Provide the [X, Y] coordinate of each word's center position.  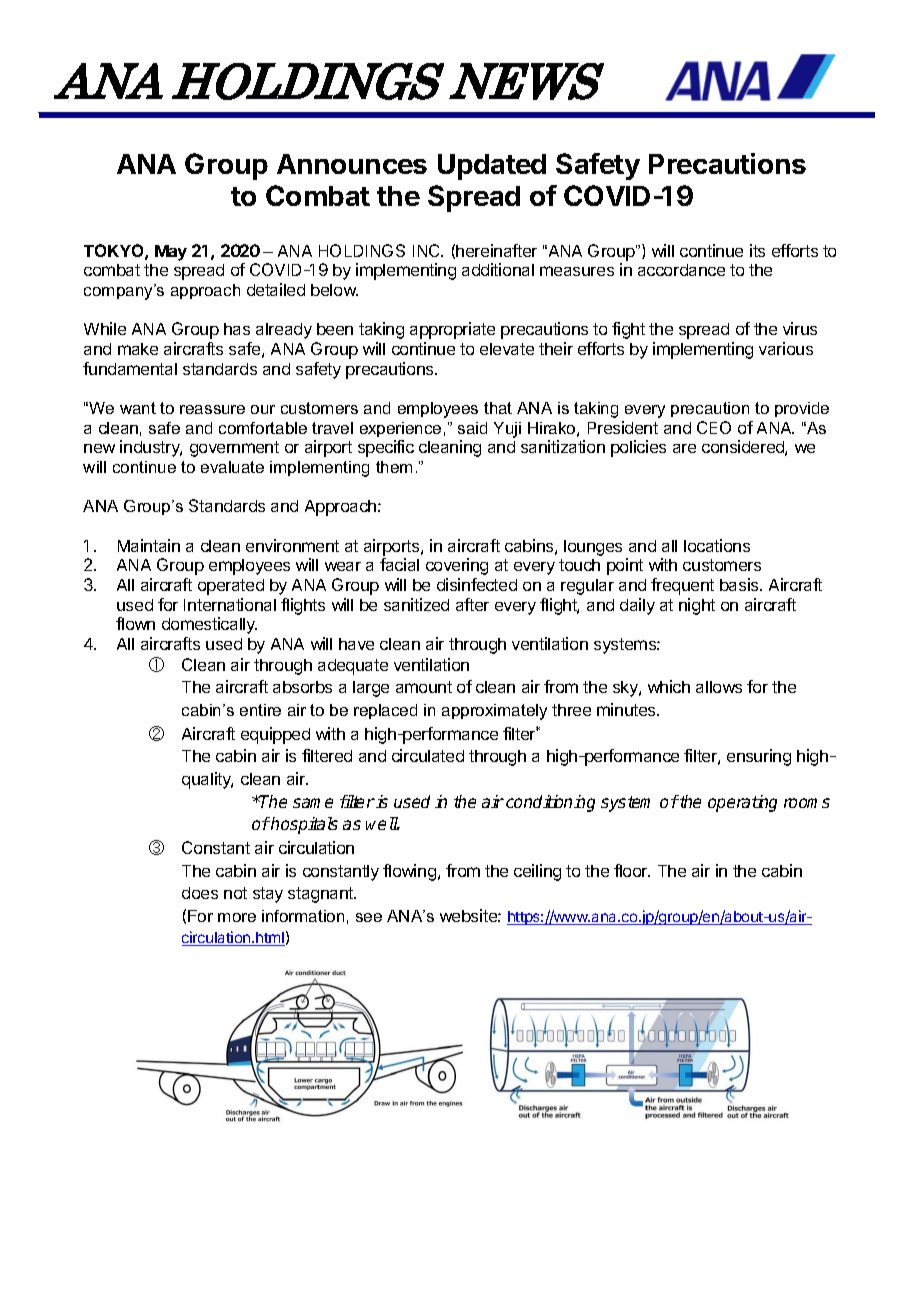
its [757, 250]
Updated [492, 167]
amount [424, 687]
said [472, 428]
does [200, 893]
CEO [714, 427]
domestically [209, 625]
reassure [212, 409]
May [171, 253]
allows [719, 687]
